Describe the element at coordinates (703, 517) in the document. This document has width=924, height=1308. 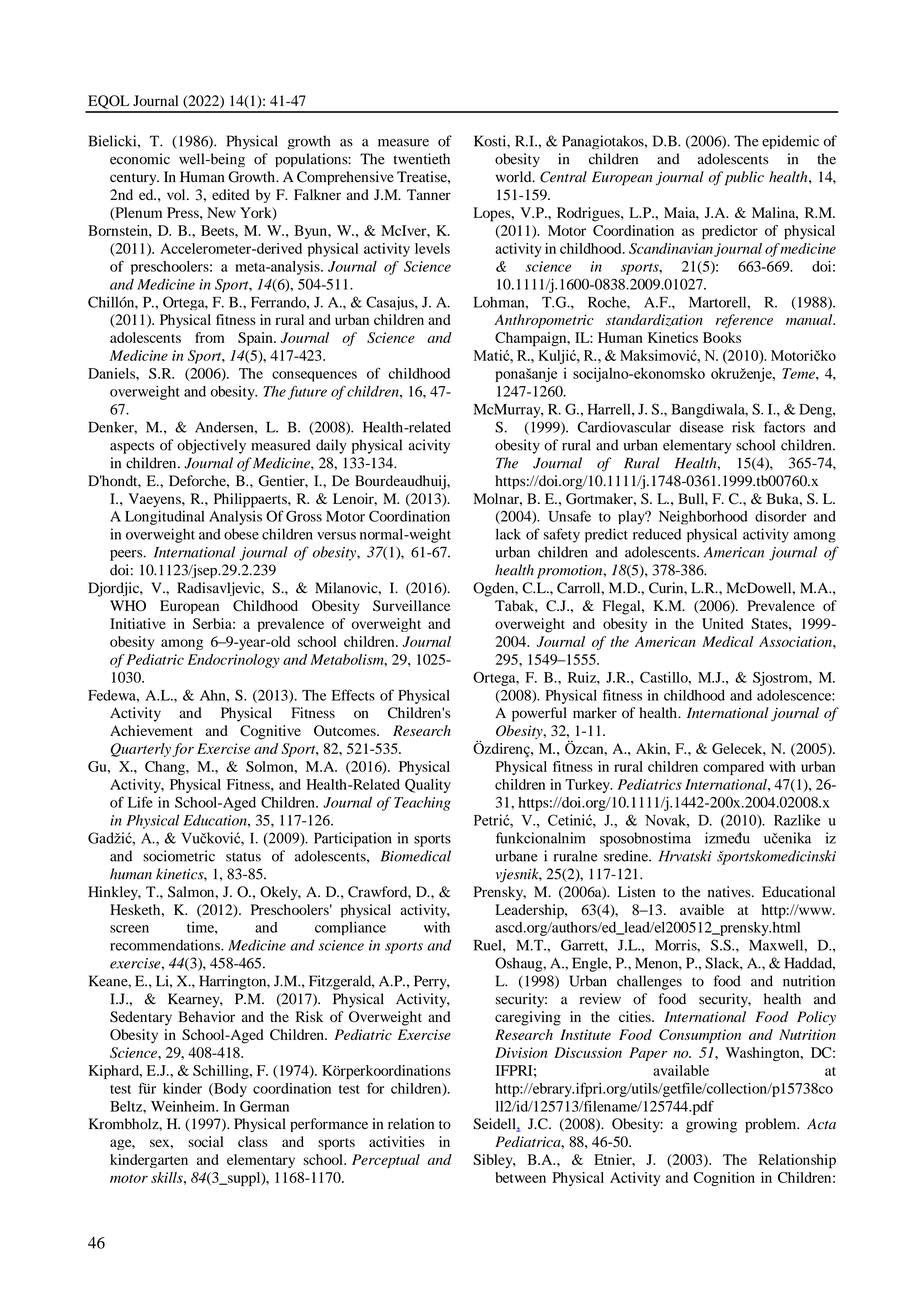
I see `Neighborhood` at that location.
